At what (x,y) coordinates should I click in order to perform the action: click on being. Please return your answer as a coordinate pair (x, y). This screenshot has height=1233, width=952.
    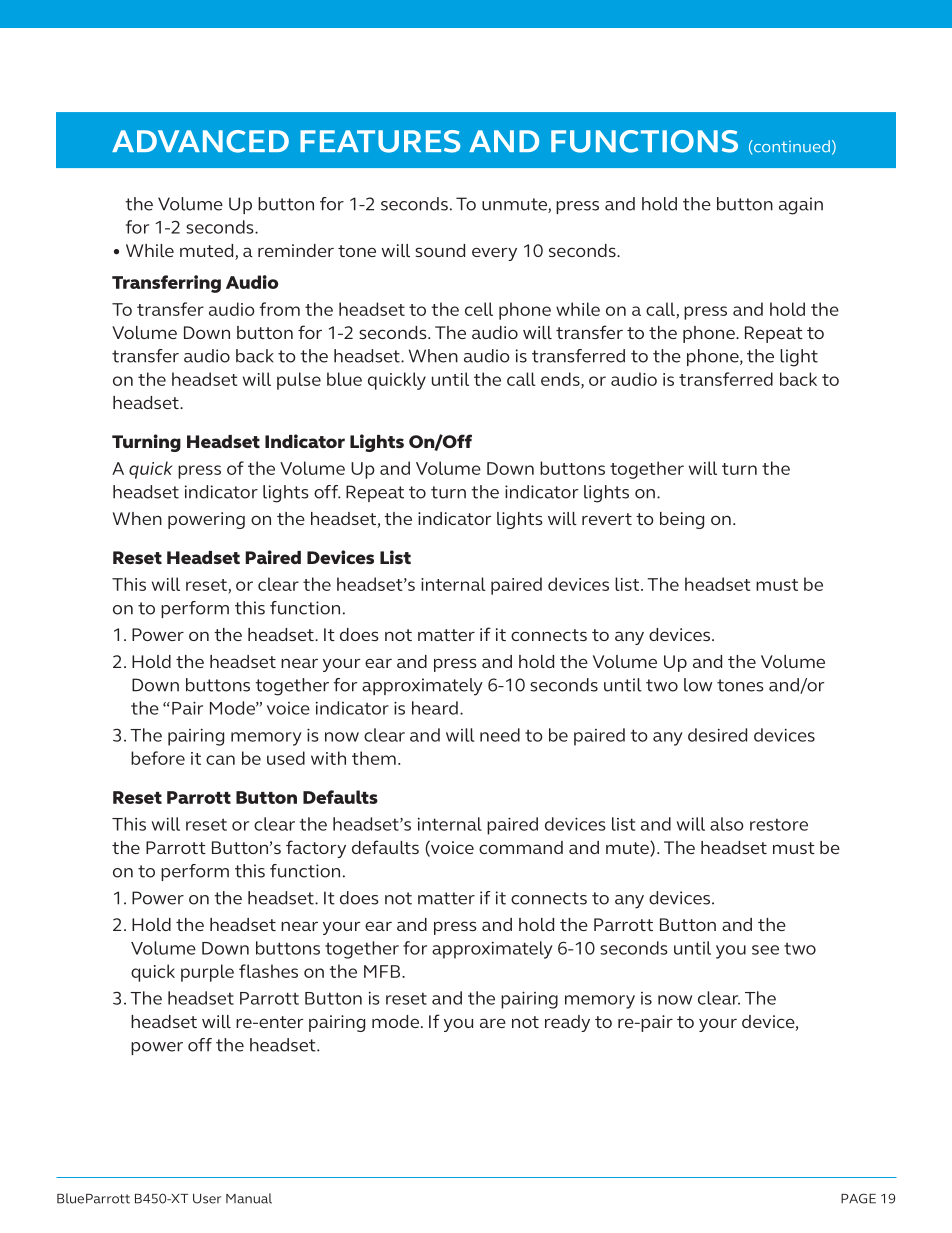
    Looking at the image, I should click on (682, 520).
